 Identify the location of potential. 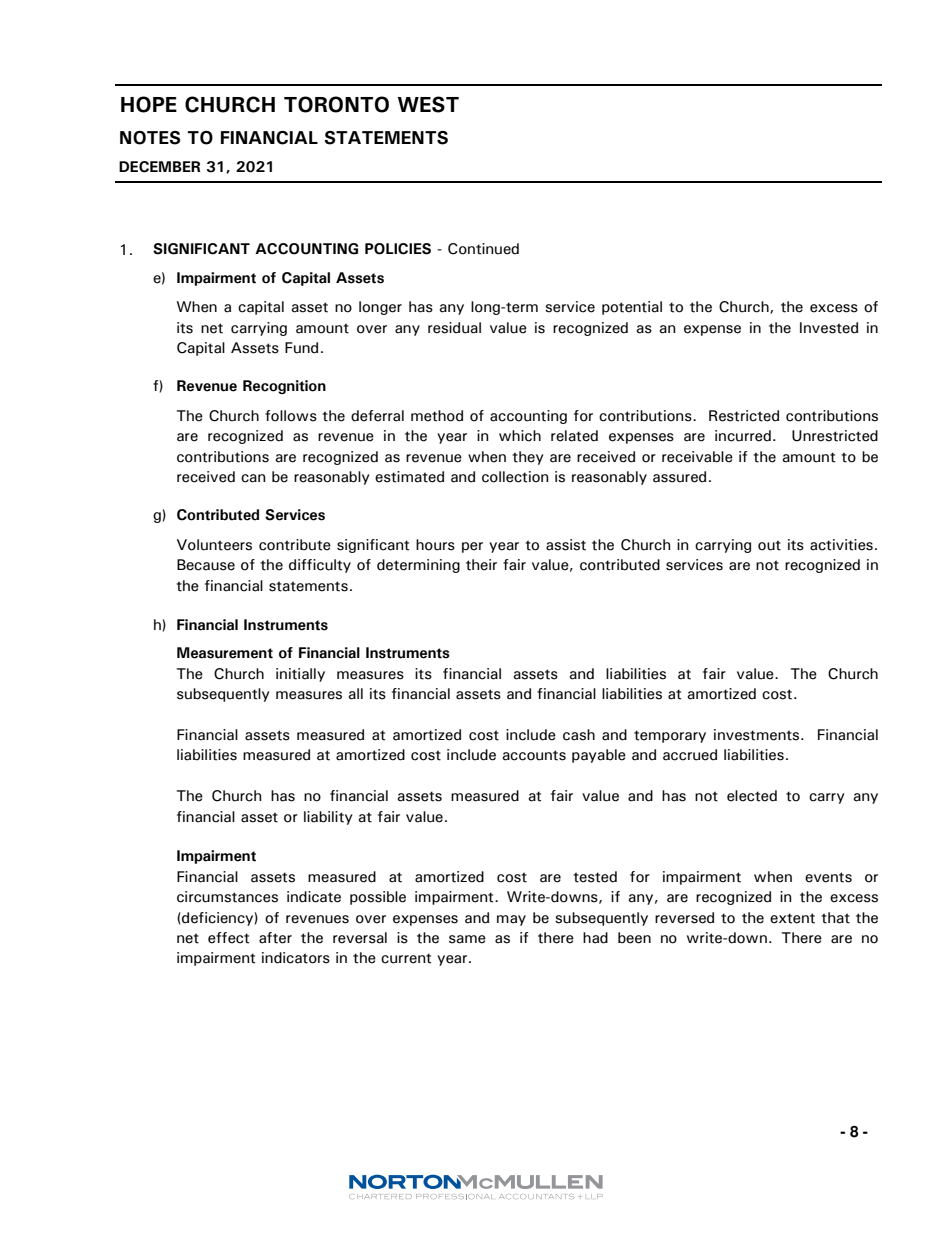
(632, 308).
